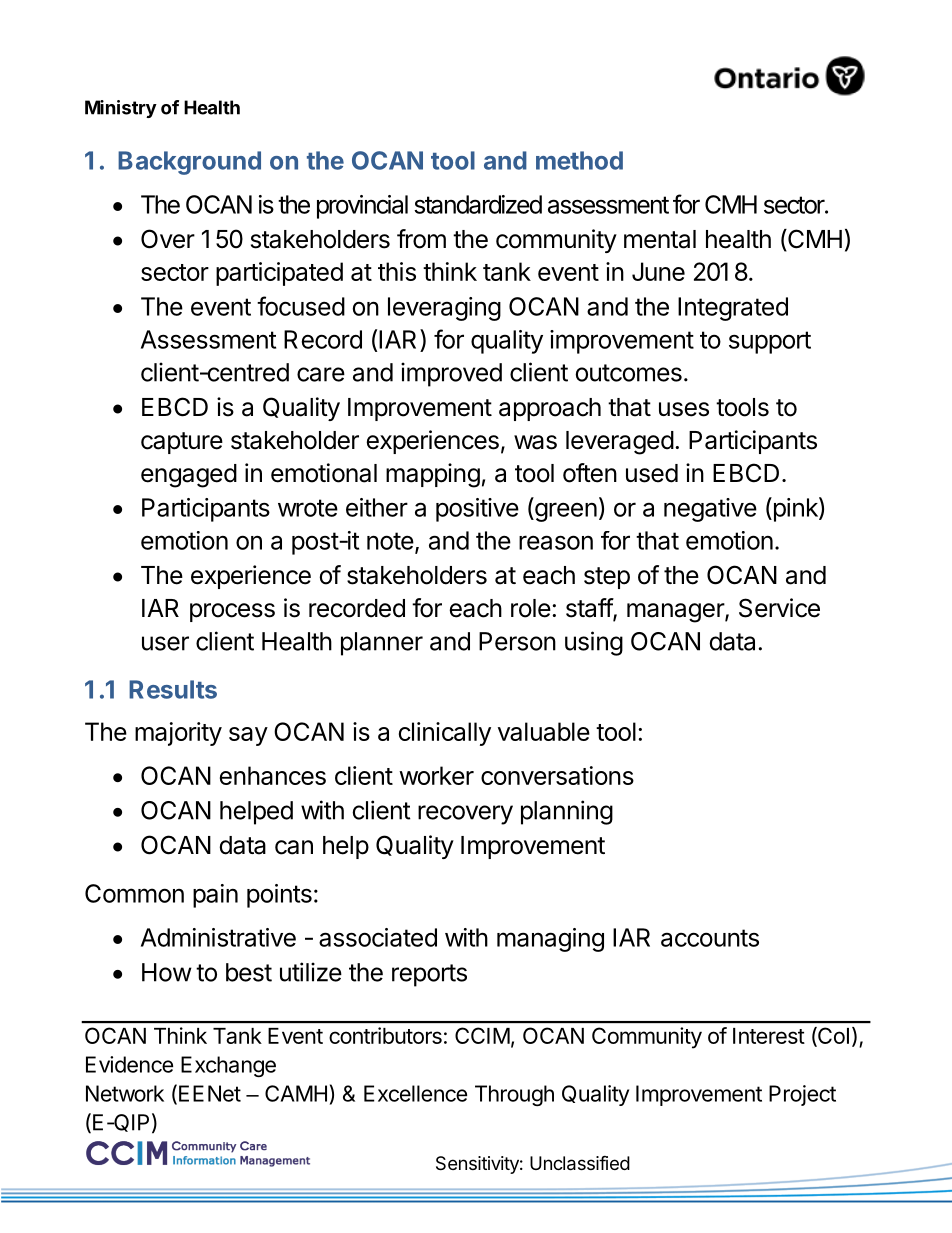  I want to click on mental, so click(660, 239).
